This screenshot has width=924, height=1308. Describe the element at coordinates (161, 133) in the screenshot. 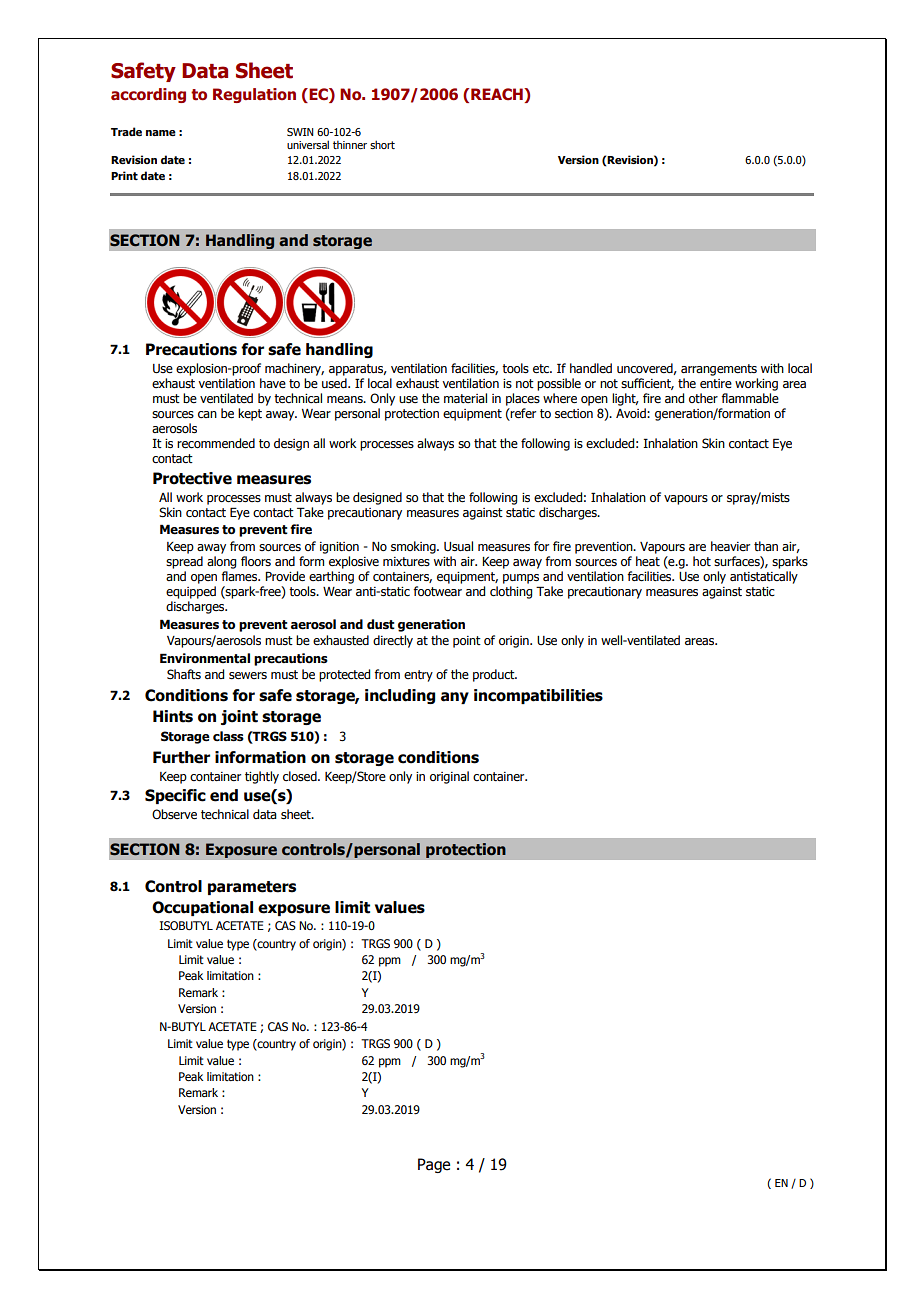

I see `name` at that location.
